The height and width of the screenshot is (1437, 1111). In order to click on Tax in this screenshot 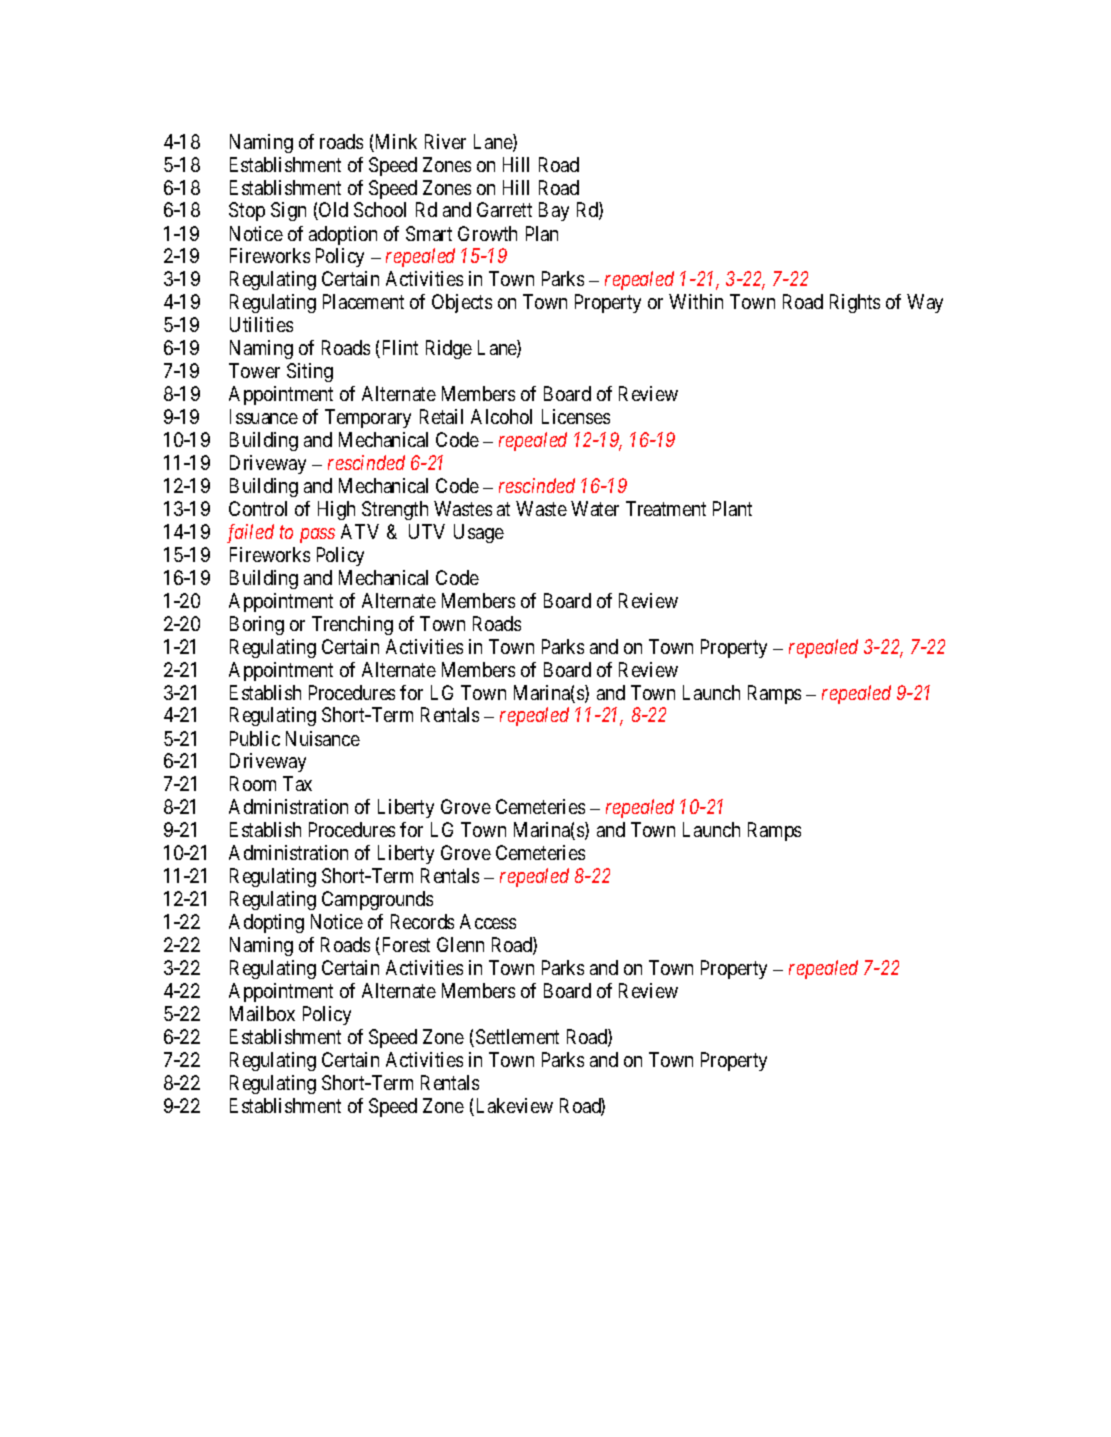, I will do `click(297, 783)`.
